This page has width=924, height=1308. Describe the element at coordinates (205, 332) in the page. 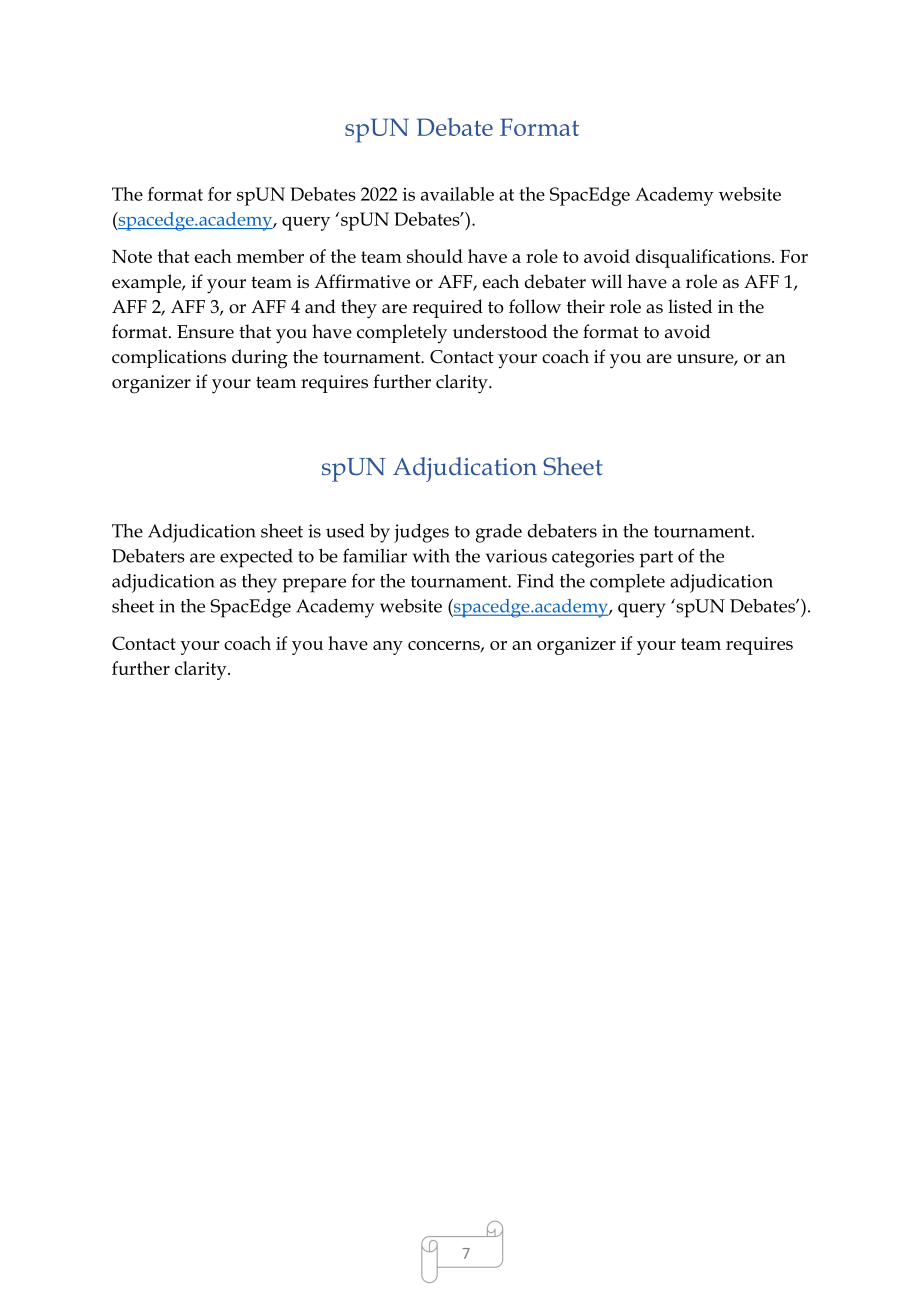

I see `Ensure` at that location.
